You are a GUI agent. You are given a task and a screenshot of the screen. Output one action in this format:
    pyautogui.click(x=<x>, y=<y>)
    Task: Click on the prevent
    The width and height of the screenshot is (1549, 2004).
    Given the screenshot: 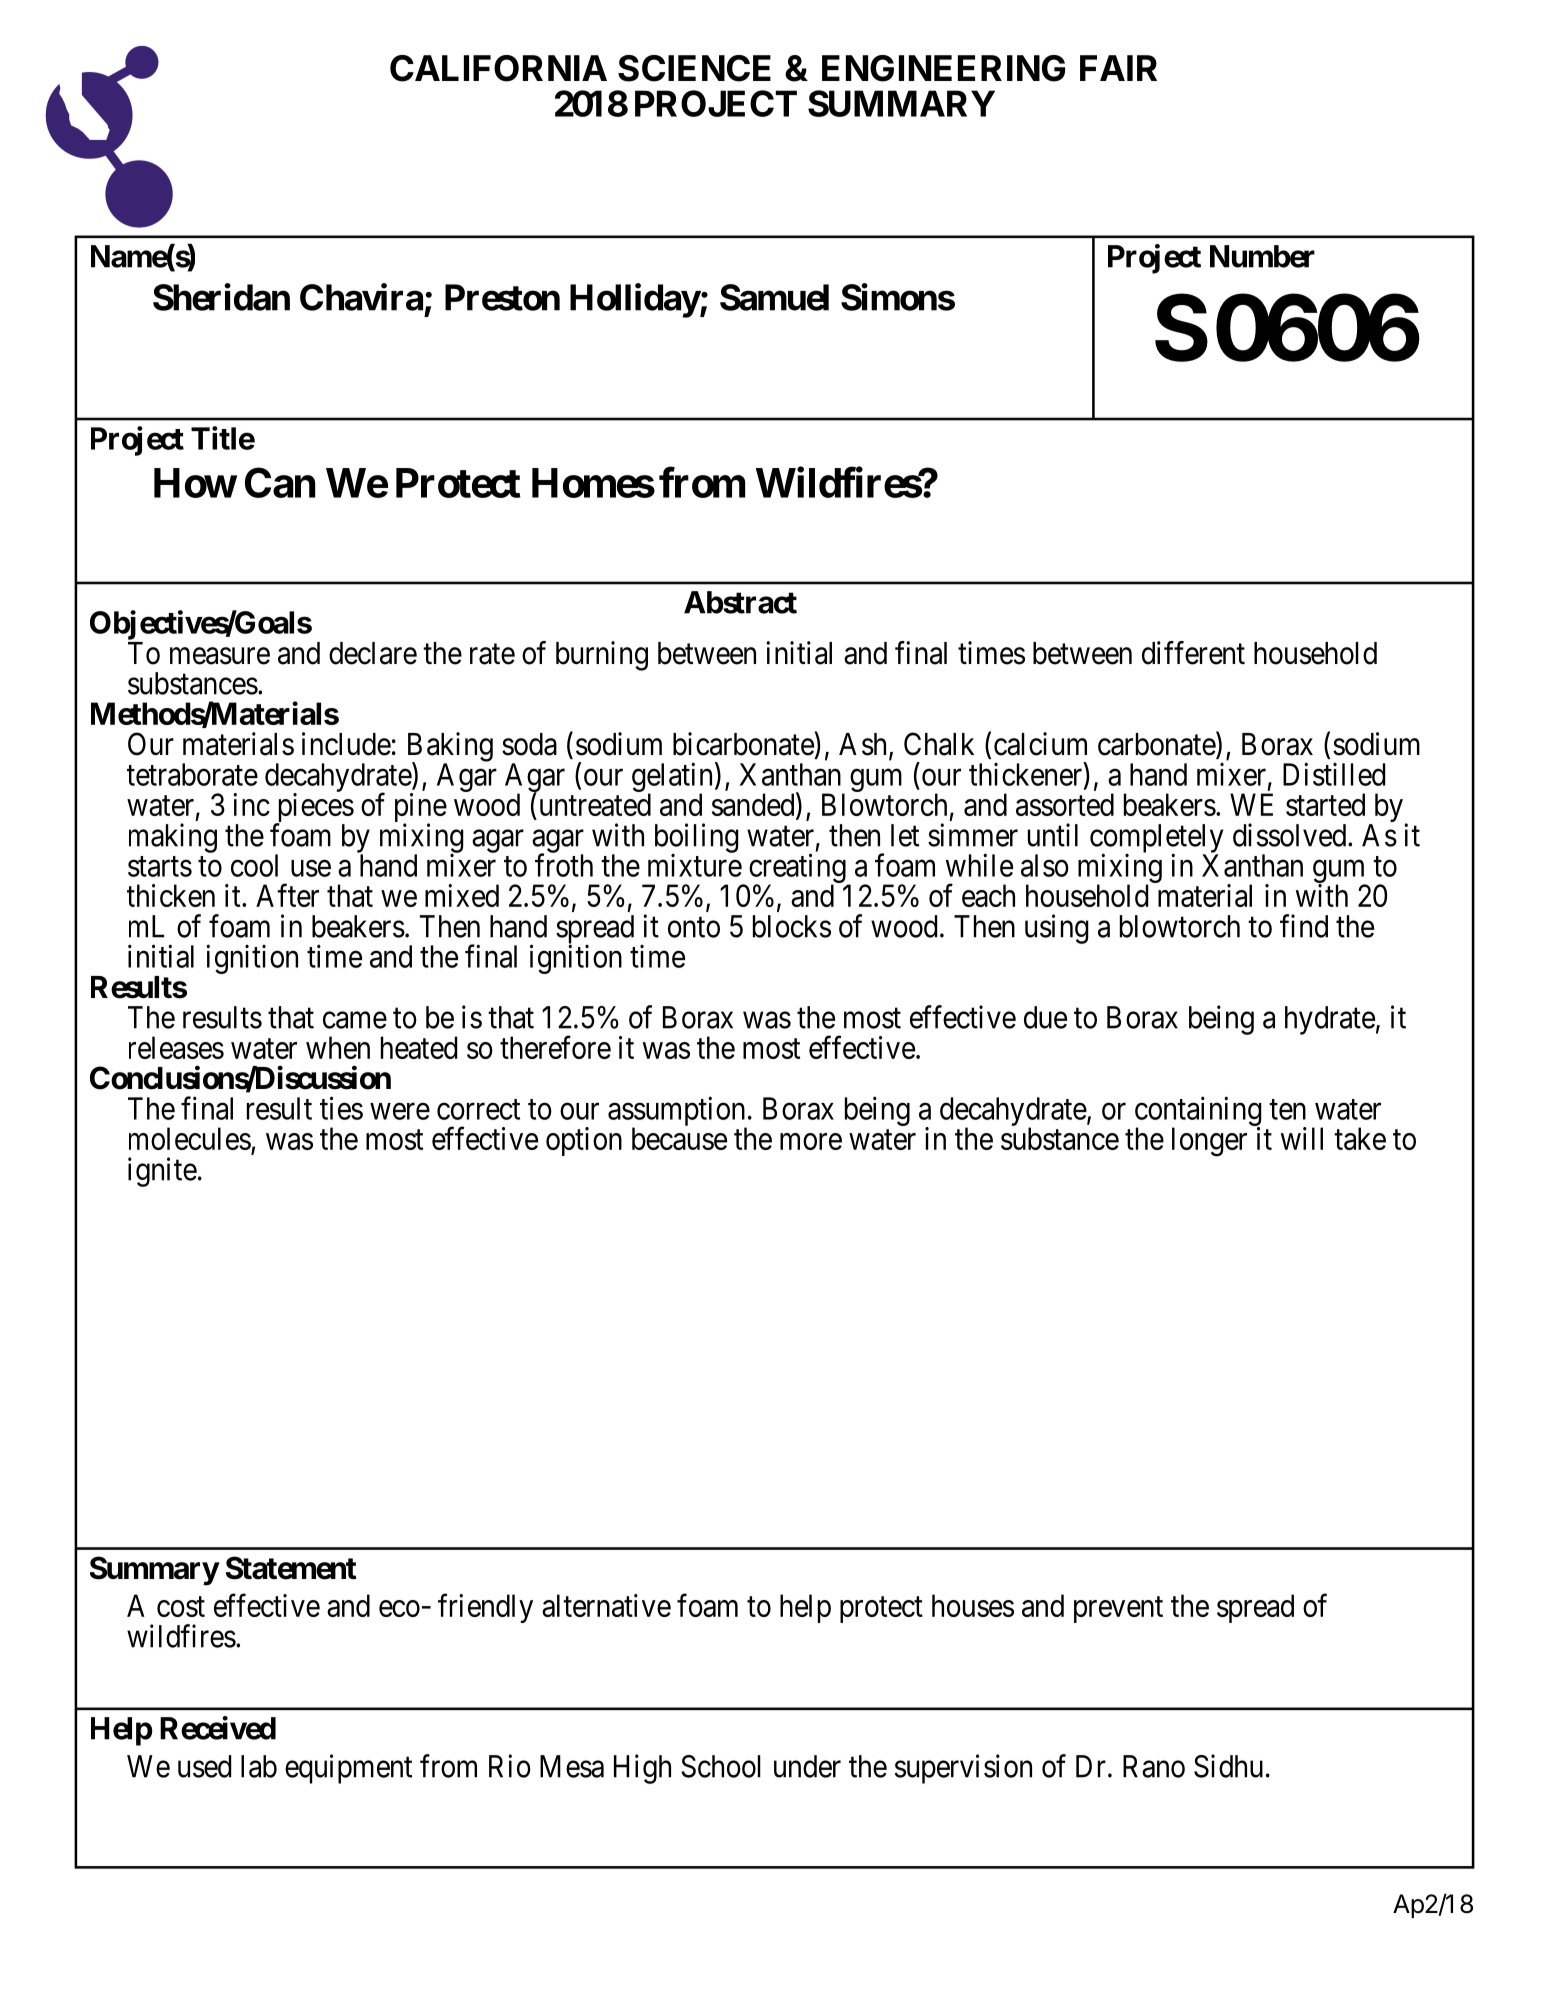 What is the action you would take?
    pyautogui.click(x=1118, y=1610)
